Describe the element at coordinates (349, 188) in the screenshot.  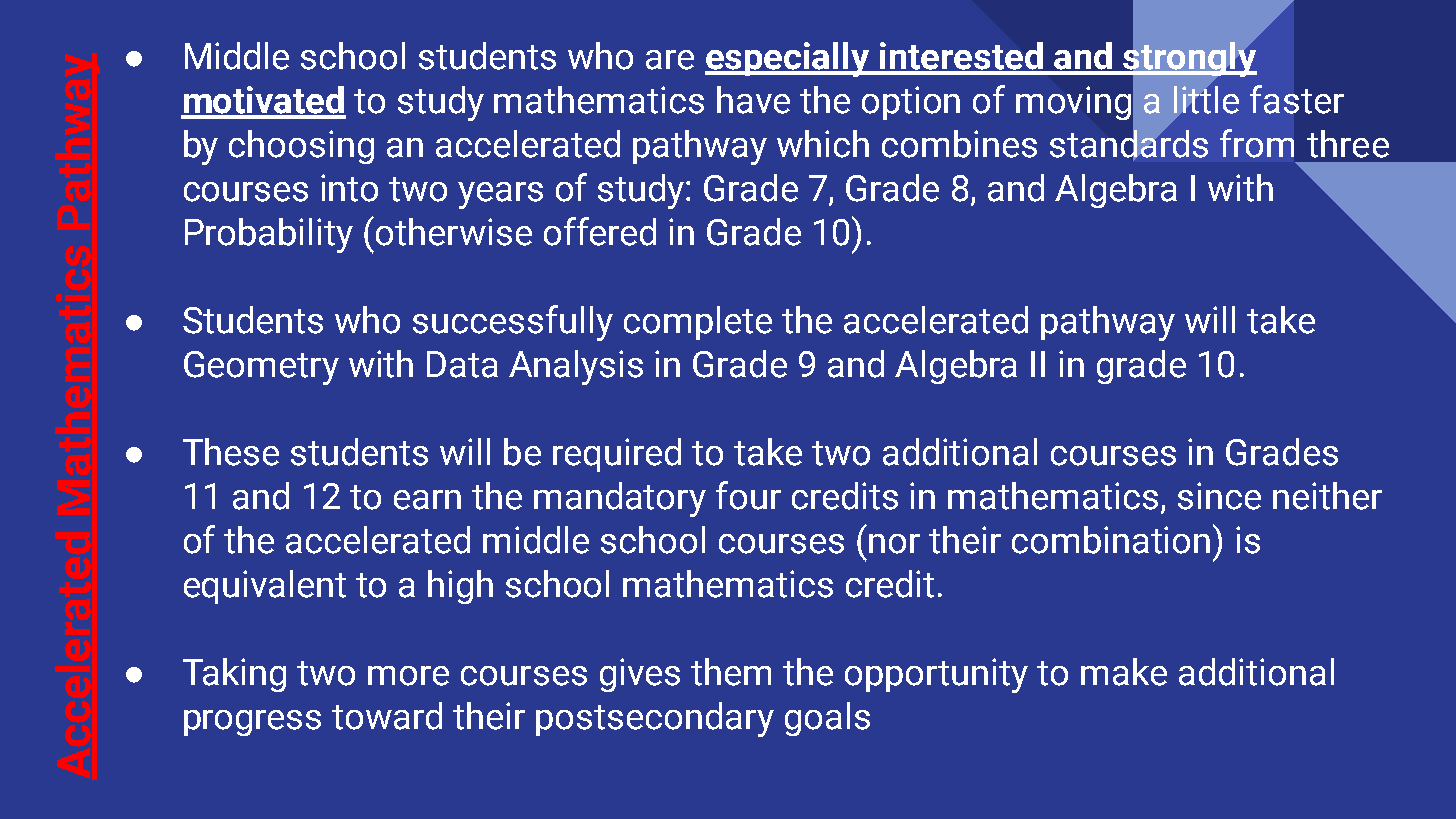
I see `into` at that location.
